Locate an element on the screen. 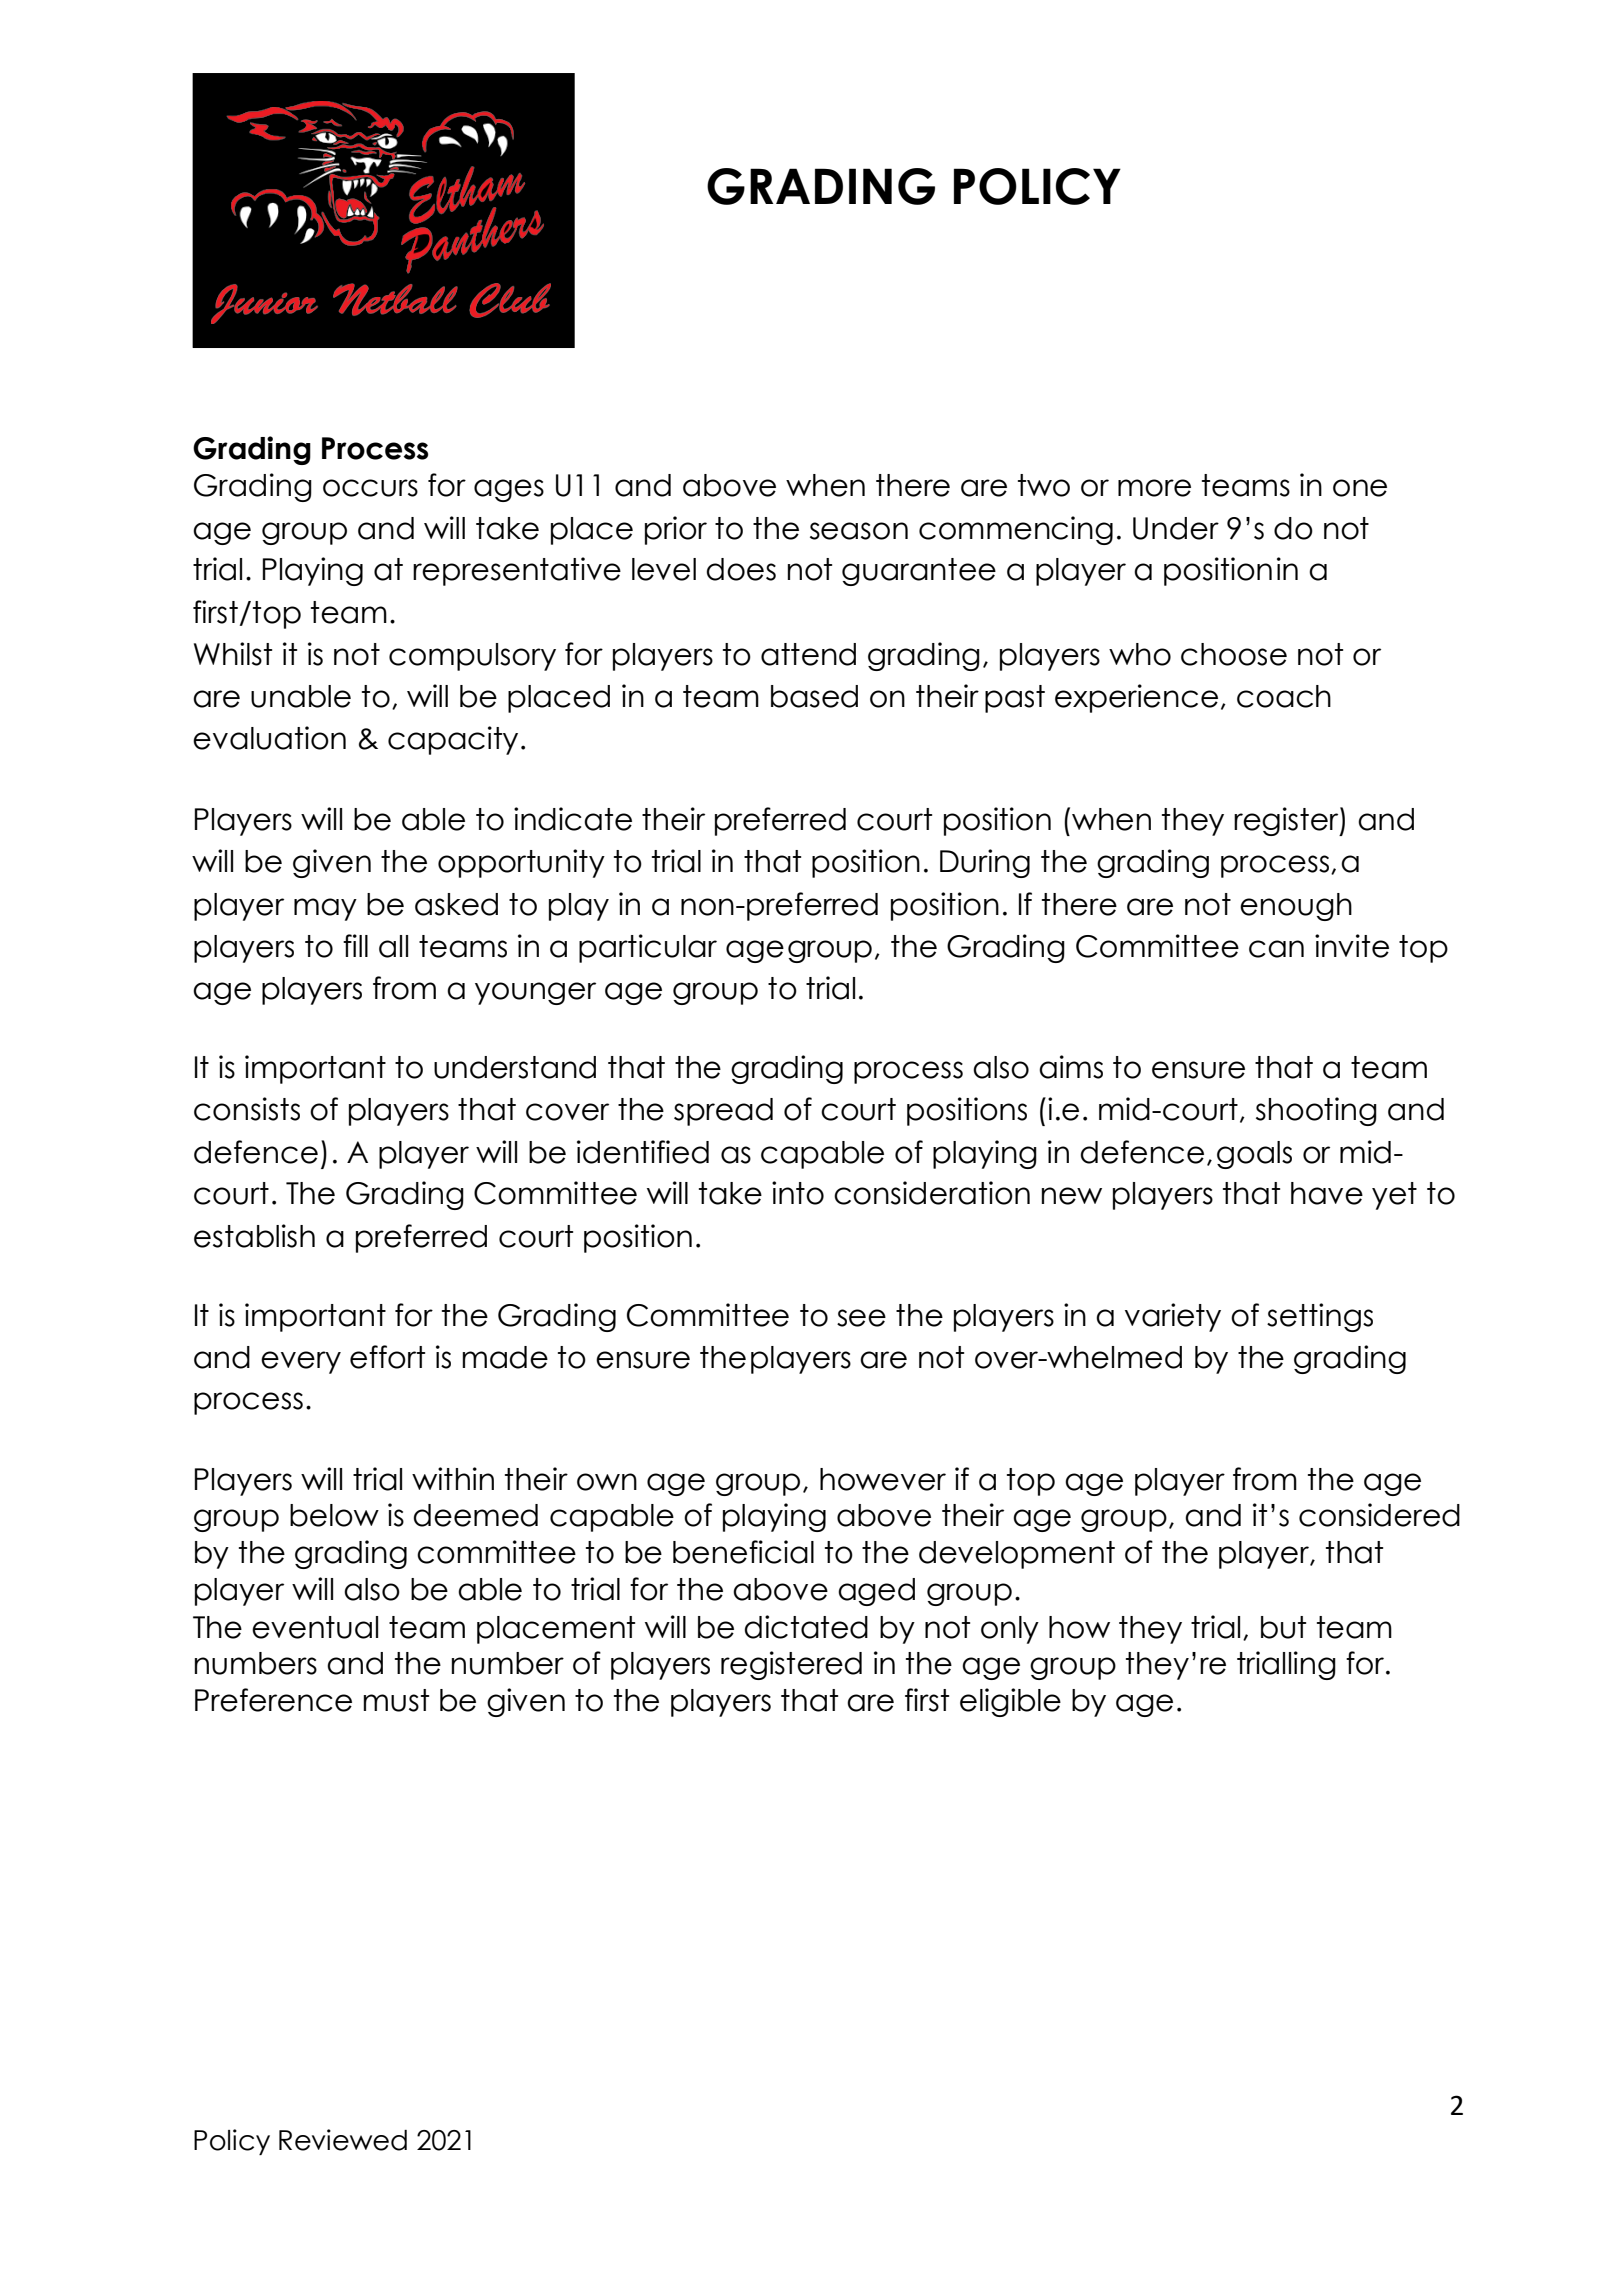 The image size is (1619, 2290). more is located at coordinates (1154, 488).
